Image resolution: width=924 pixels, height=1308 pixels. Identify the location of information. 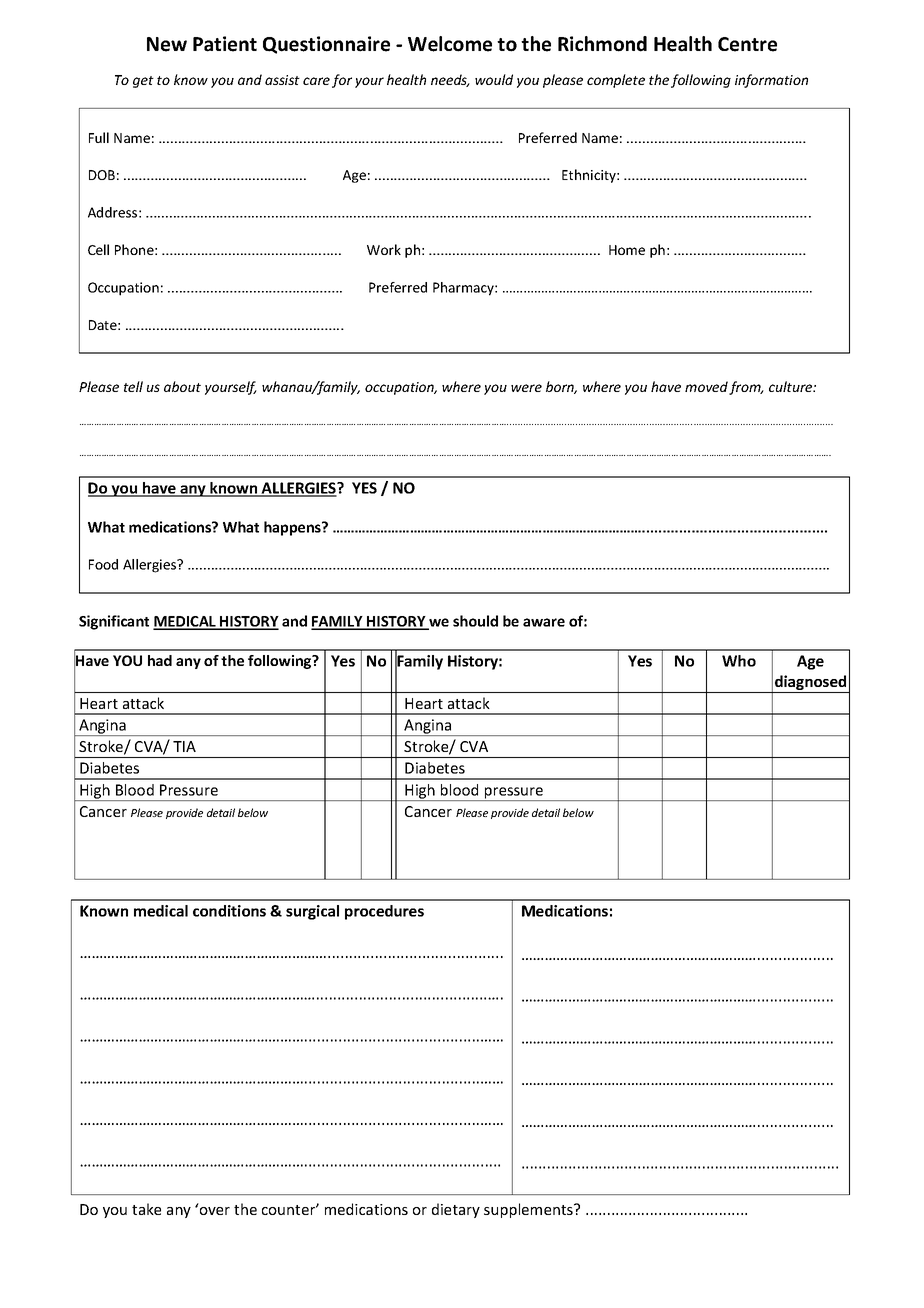
(771, 81).
